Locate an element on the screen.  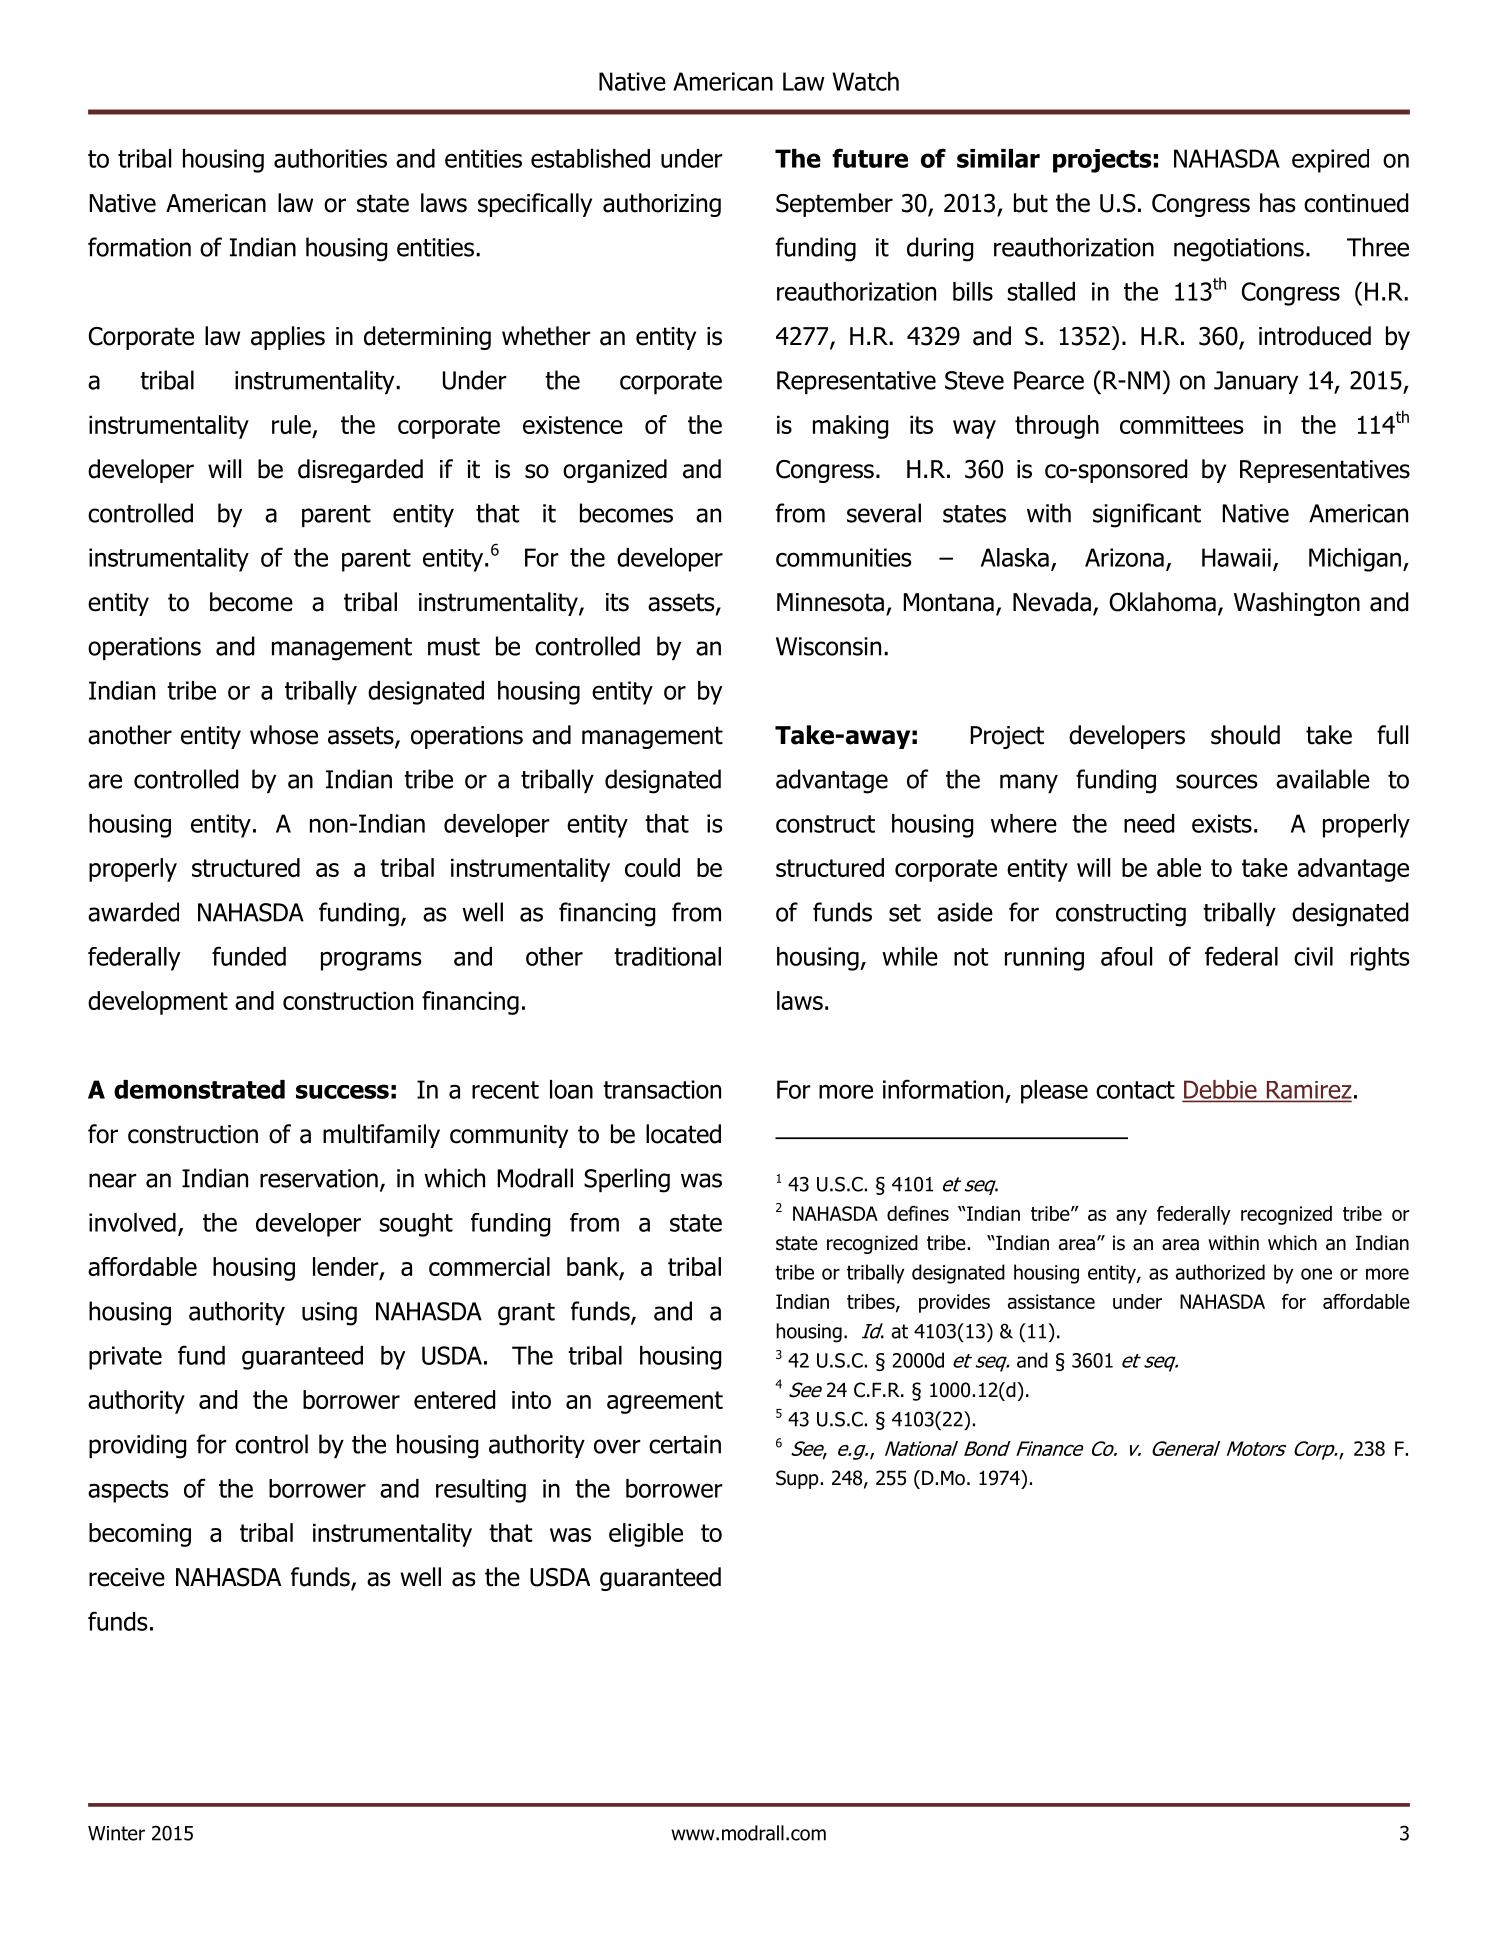
Winter is located at coordinates (116, 1833).
